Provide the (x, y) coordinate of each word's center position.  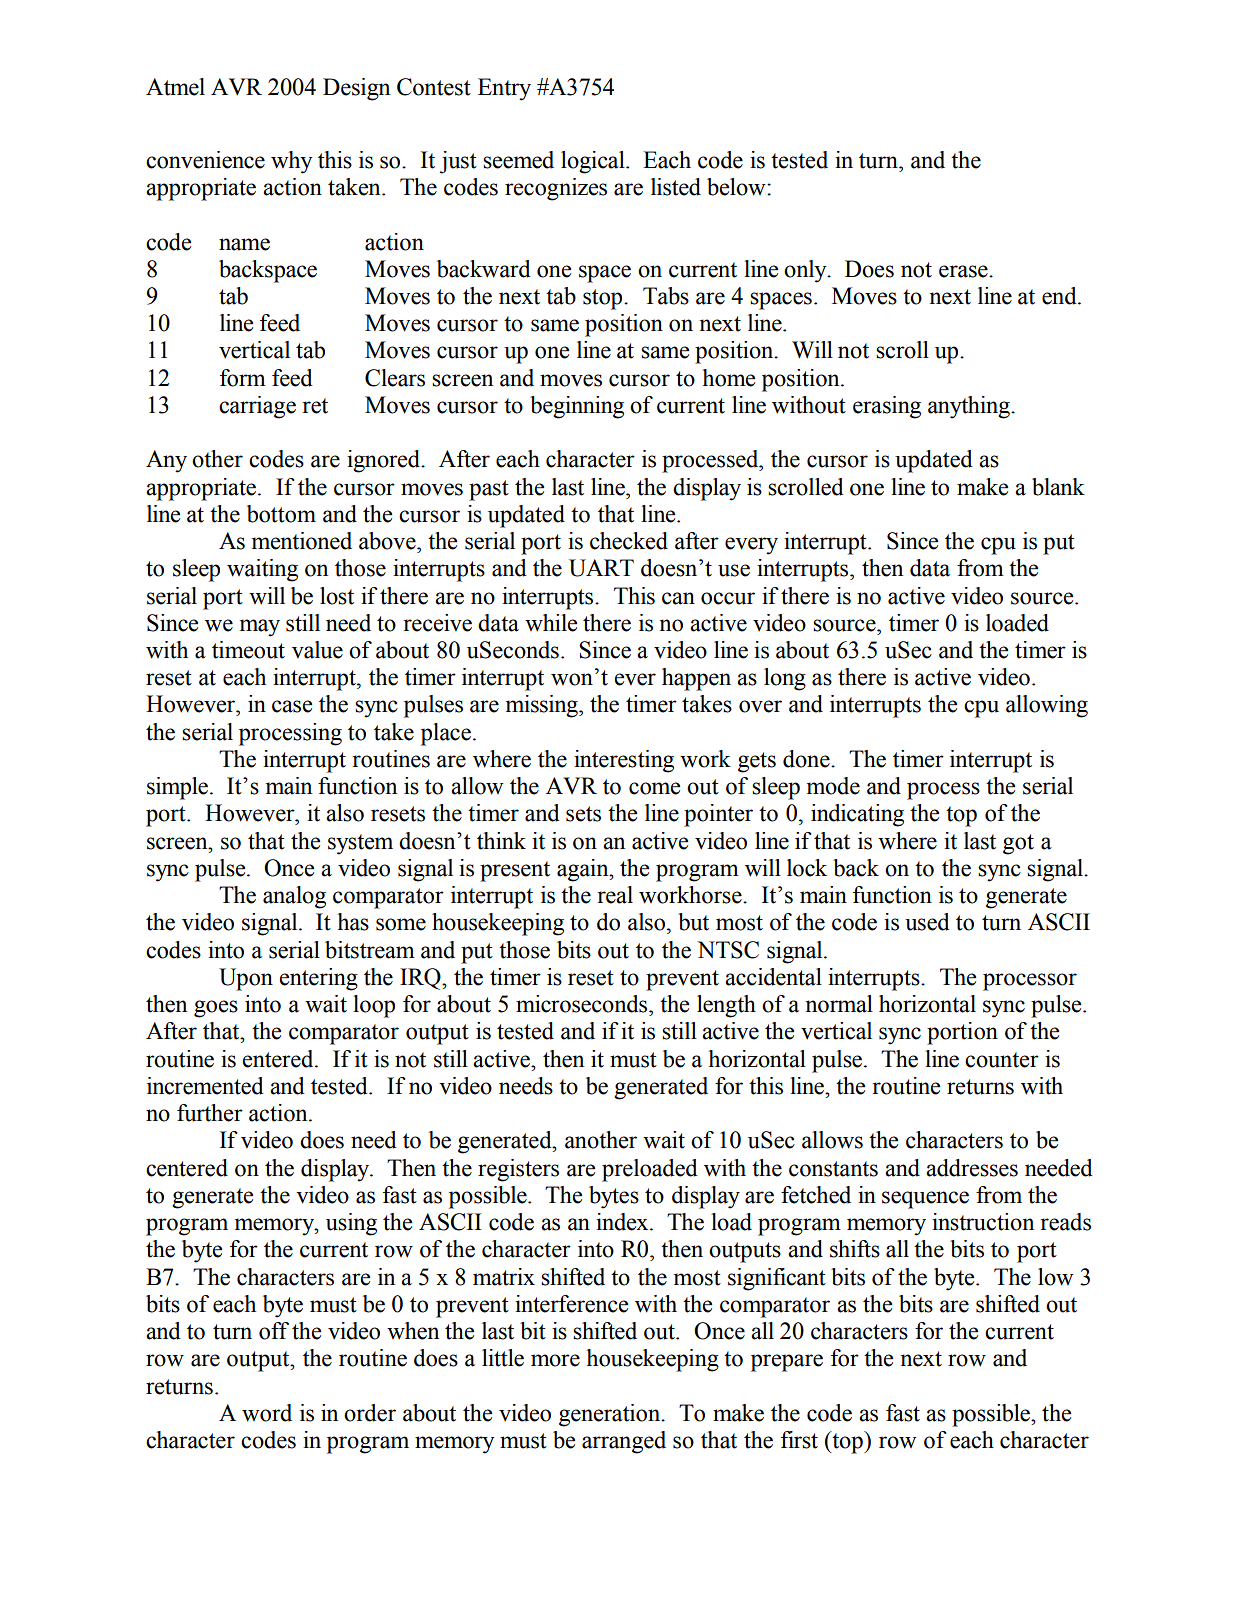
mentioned (302, 541)
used (927, 922)
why (291, 162)
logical (594, 162)
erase (964, 271)
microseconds (583, 1004)
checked (629, 541)
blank (1058, 487)
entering (318, 979)
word (267, 1413)
